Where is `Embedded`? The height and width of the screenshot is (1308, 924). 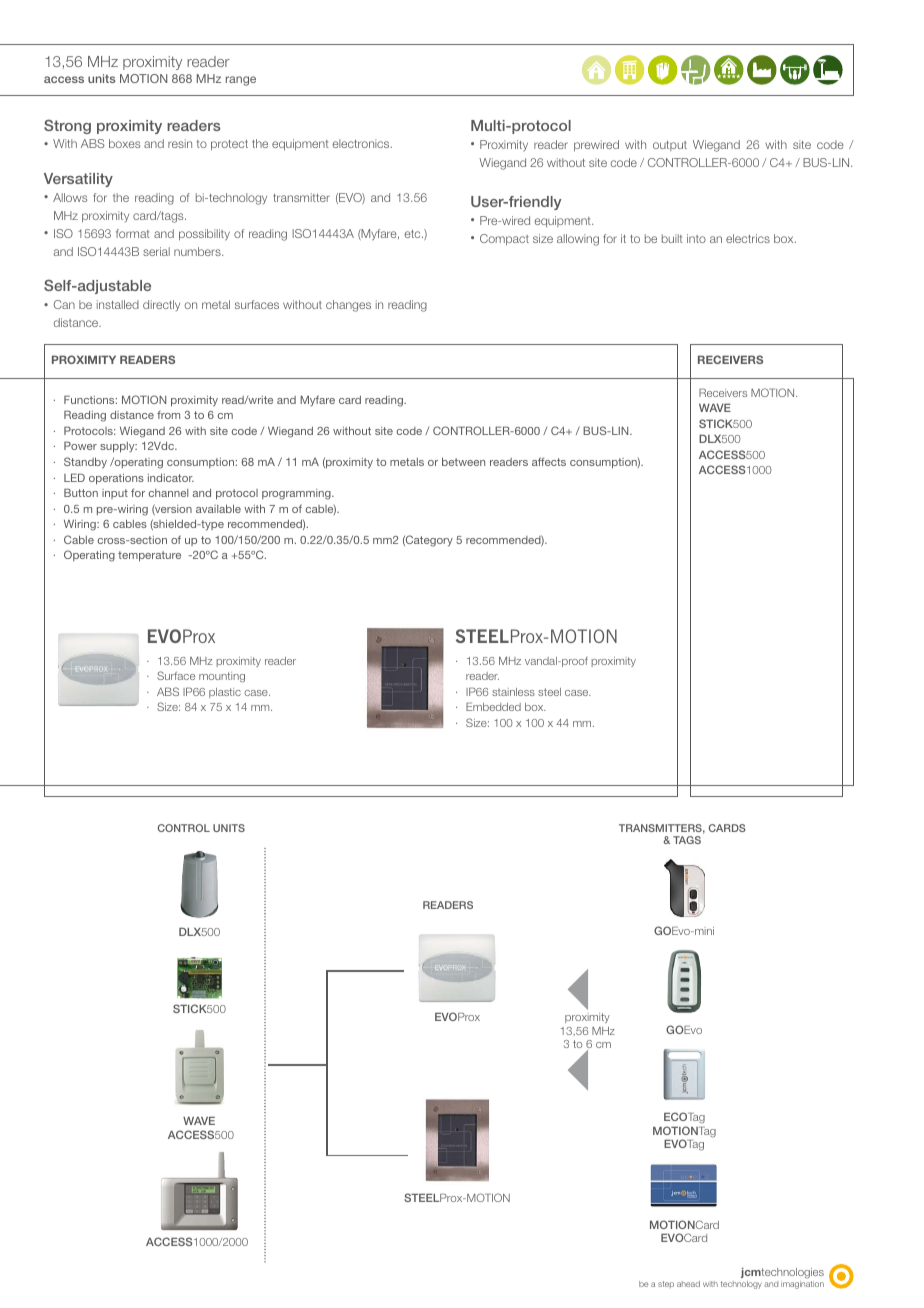
Embedded is located at coordinates (493, 706).
